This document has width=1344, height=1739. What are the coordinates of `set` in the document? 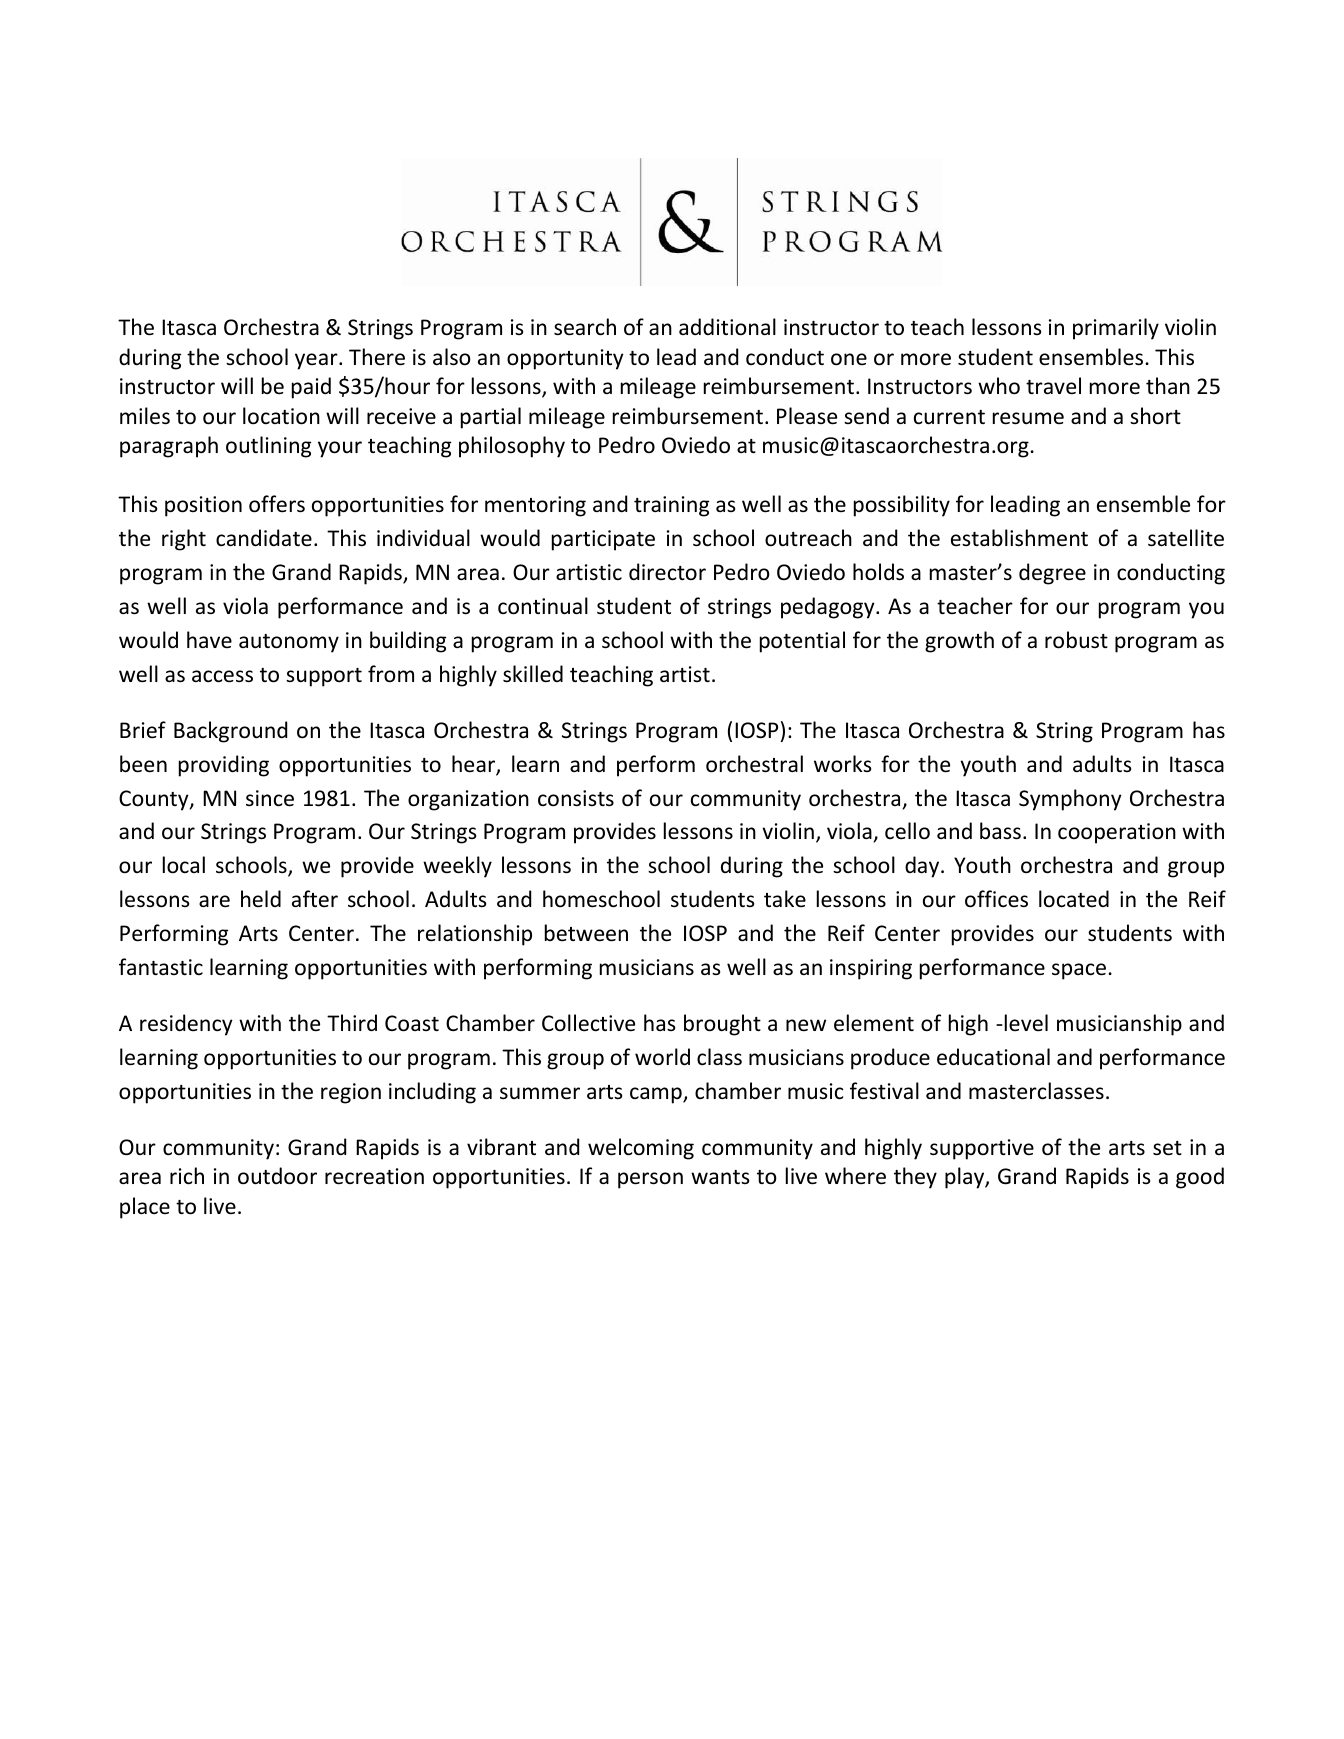 It's located at (1167, 1148).
